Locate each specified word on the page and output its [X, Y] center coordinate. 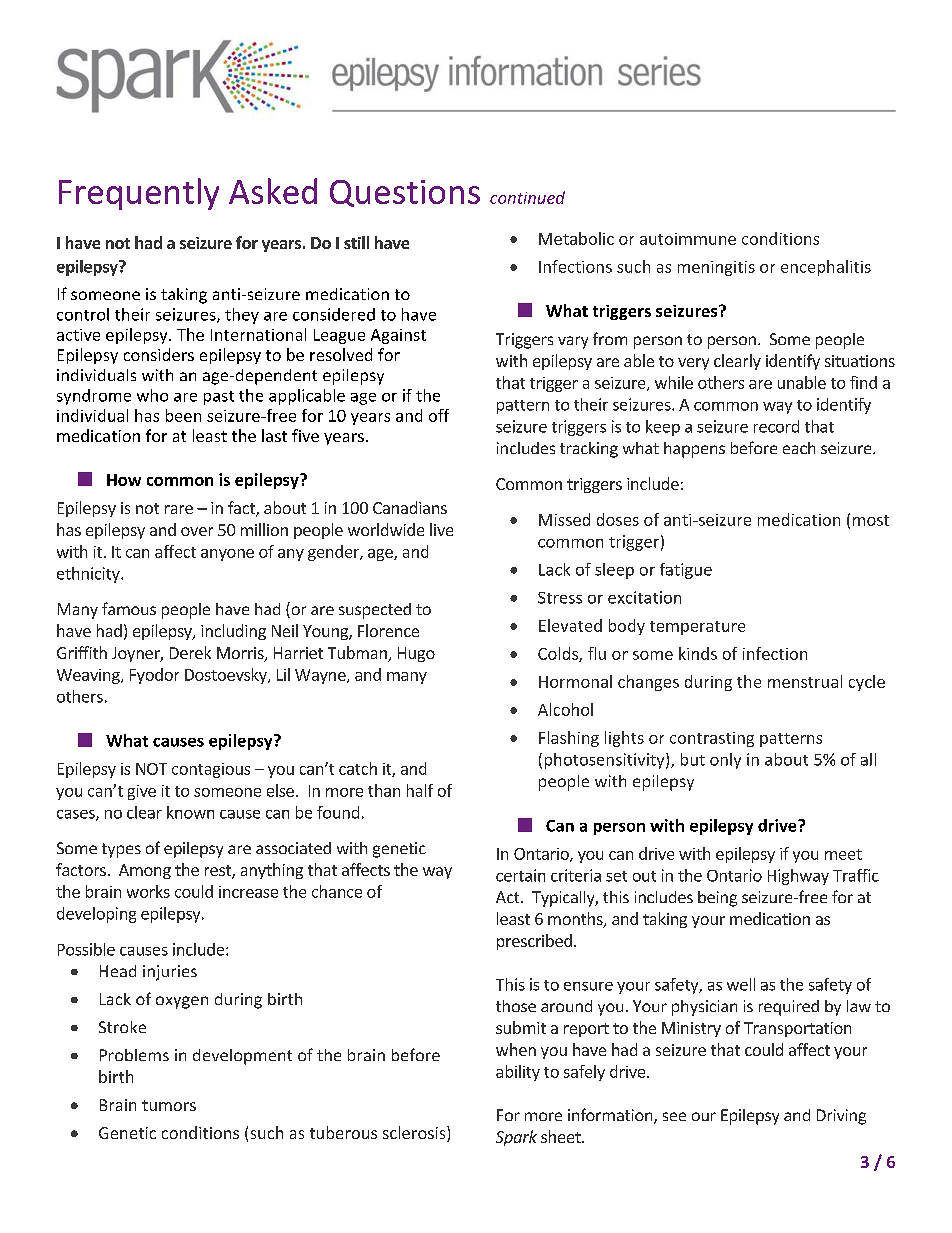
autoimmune [688, 239]
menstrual [805, 681]
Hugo [416, 654]
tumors [169, 1105]
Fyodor [154, 676]
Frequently [139, 194]
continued [527, 197]
